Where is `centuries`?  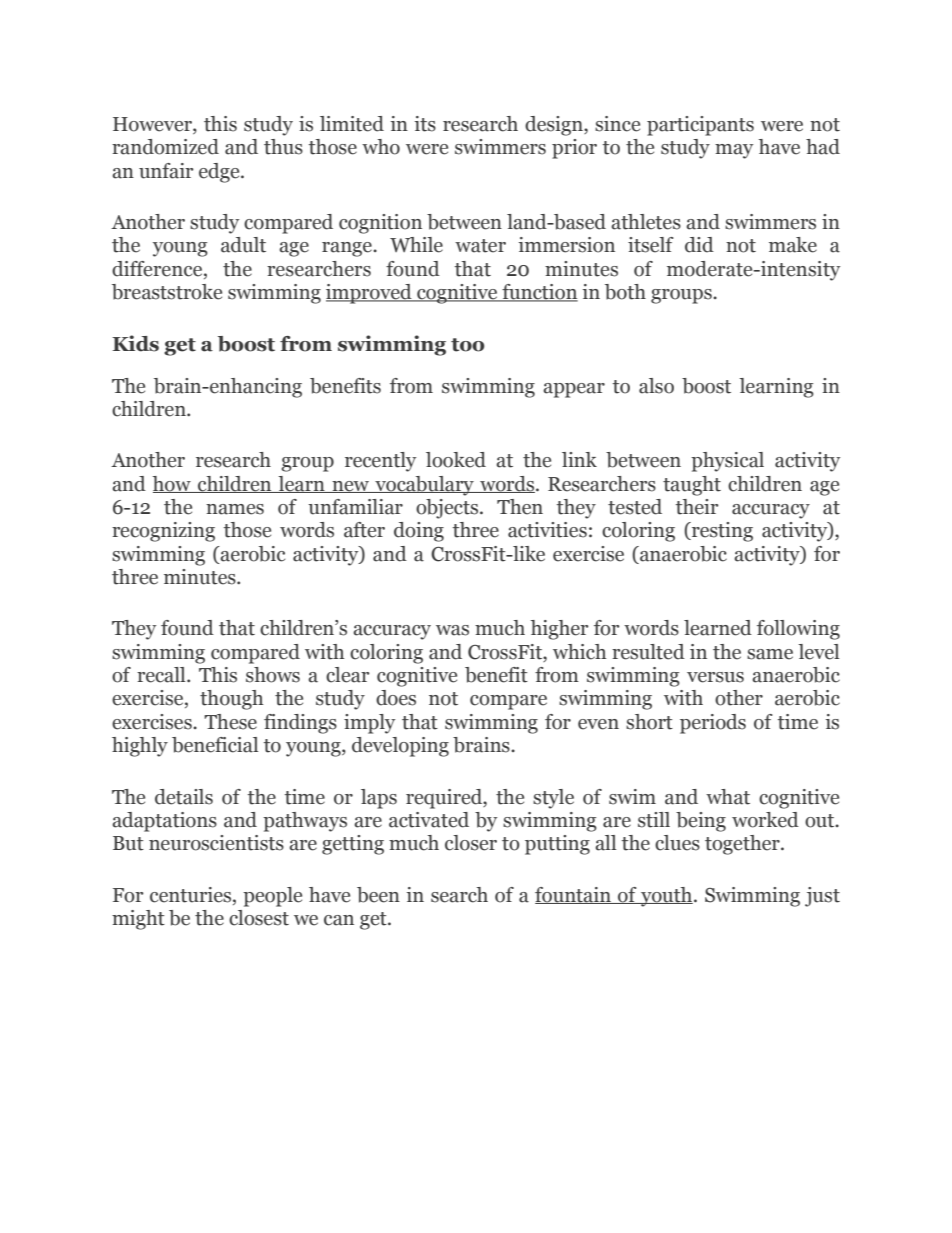 centuries is located at coordinates (192, 895).
